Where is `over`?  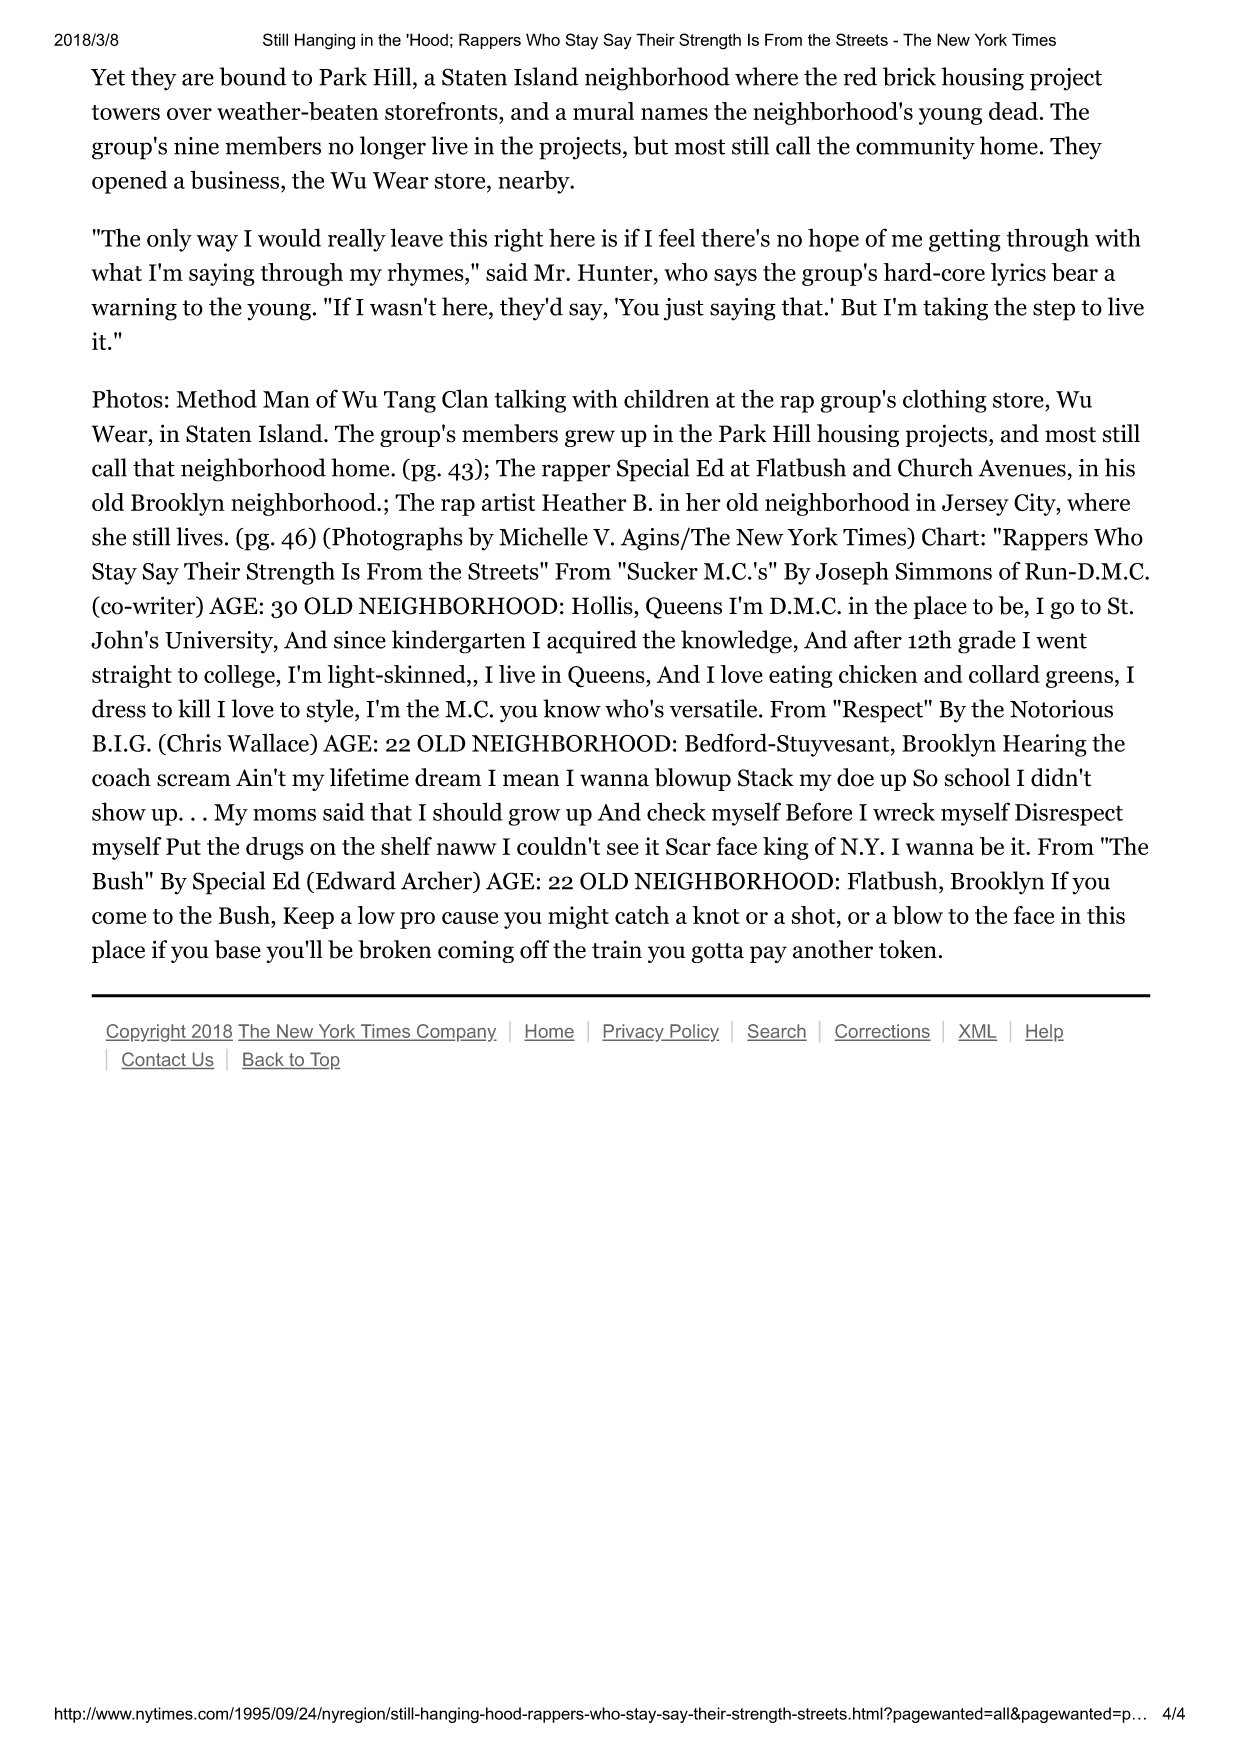
over is located at coordinates (189, 114).
